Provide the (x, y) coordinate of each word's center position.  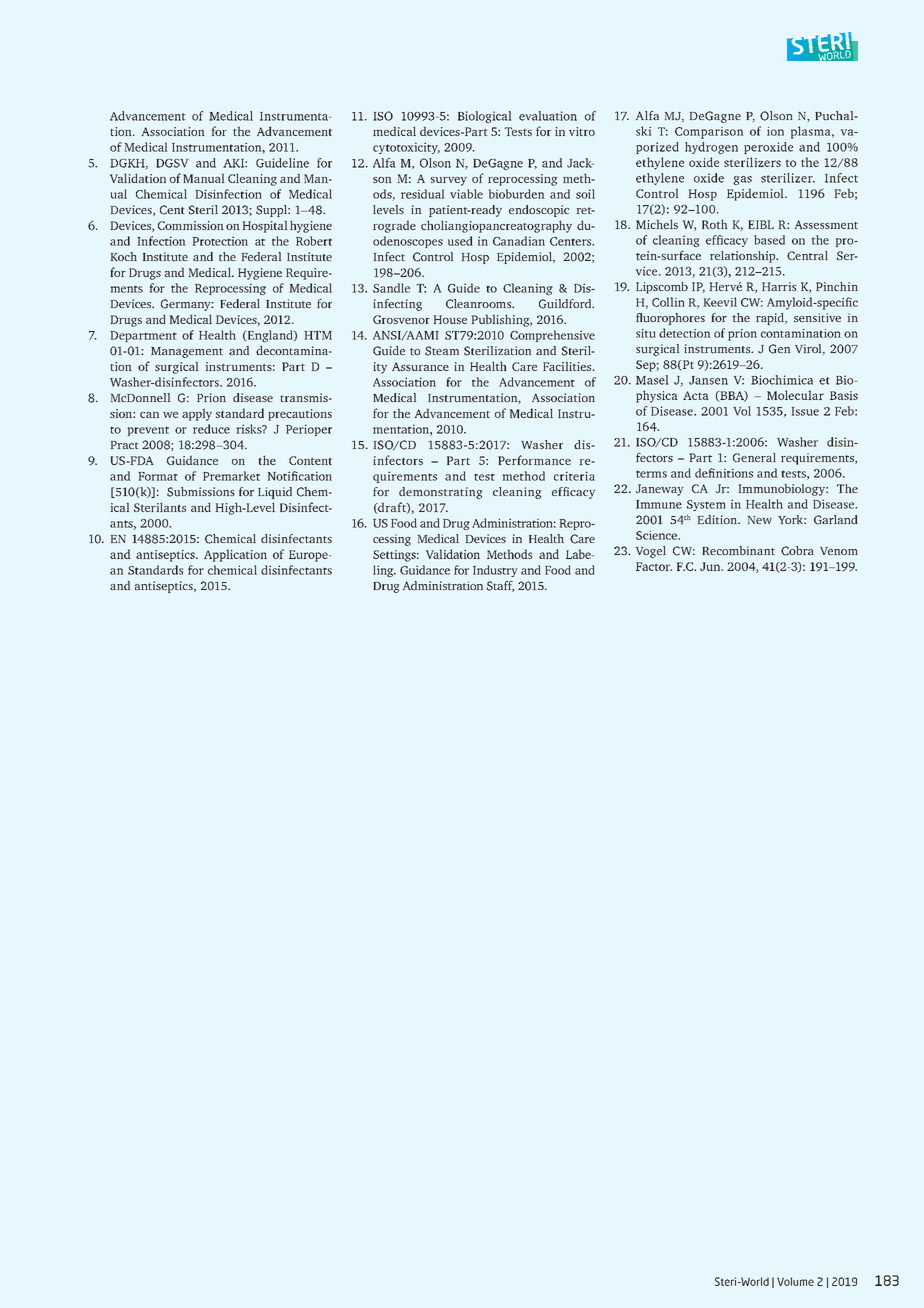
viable (466, 194)
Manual (203, 178)
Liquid (275, 493)
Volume (795, 1281)
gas (742, 180)
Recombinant (738, 550)
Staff (500, 586)
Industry (495, 571)
